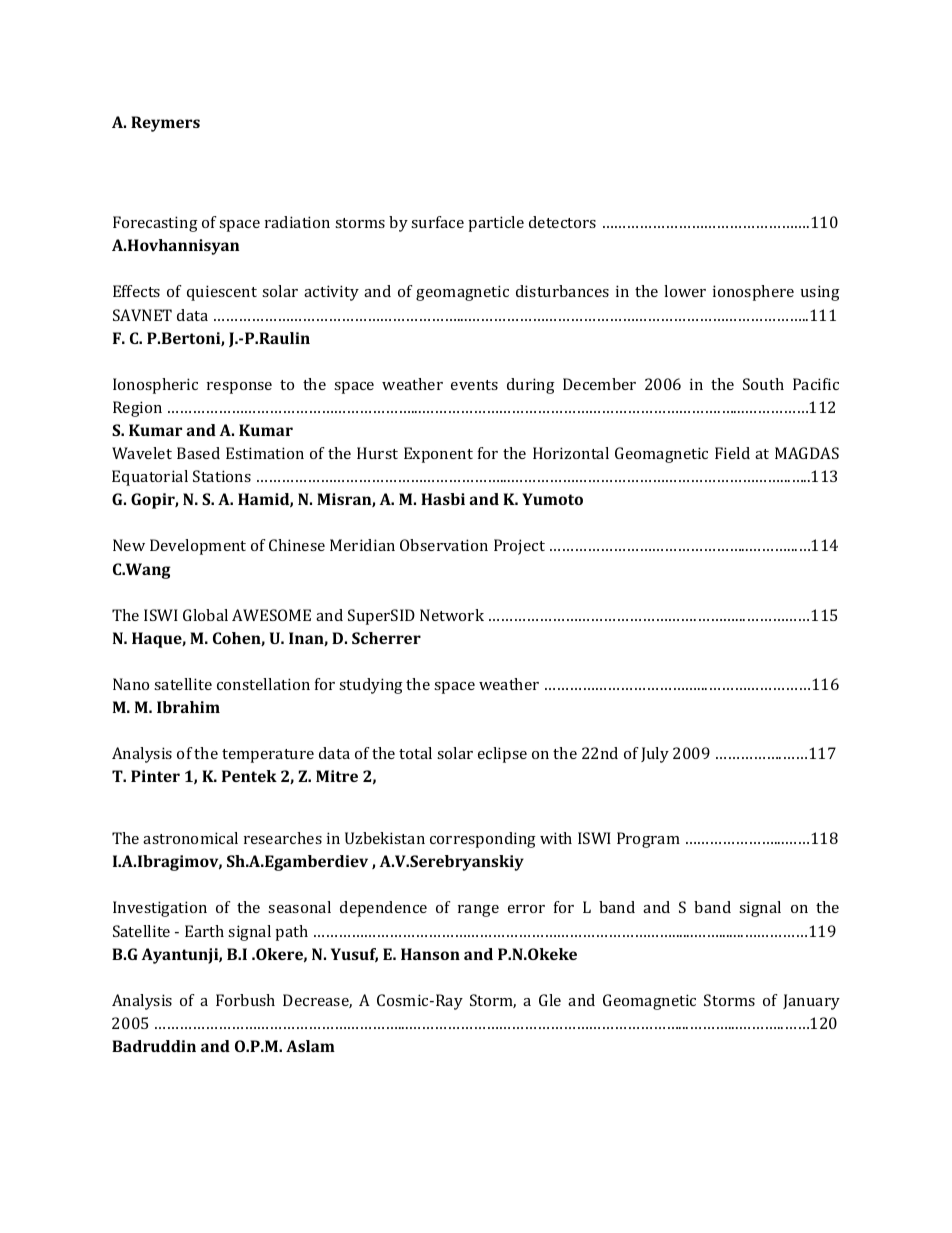  Describe the element at coordinates (655, 755) in the screenshot. I see `July` at that location.
